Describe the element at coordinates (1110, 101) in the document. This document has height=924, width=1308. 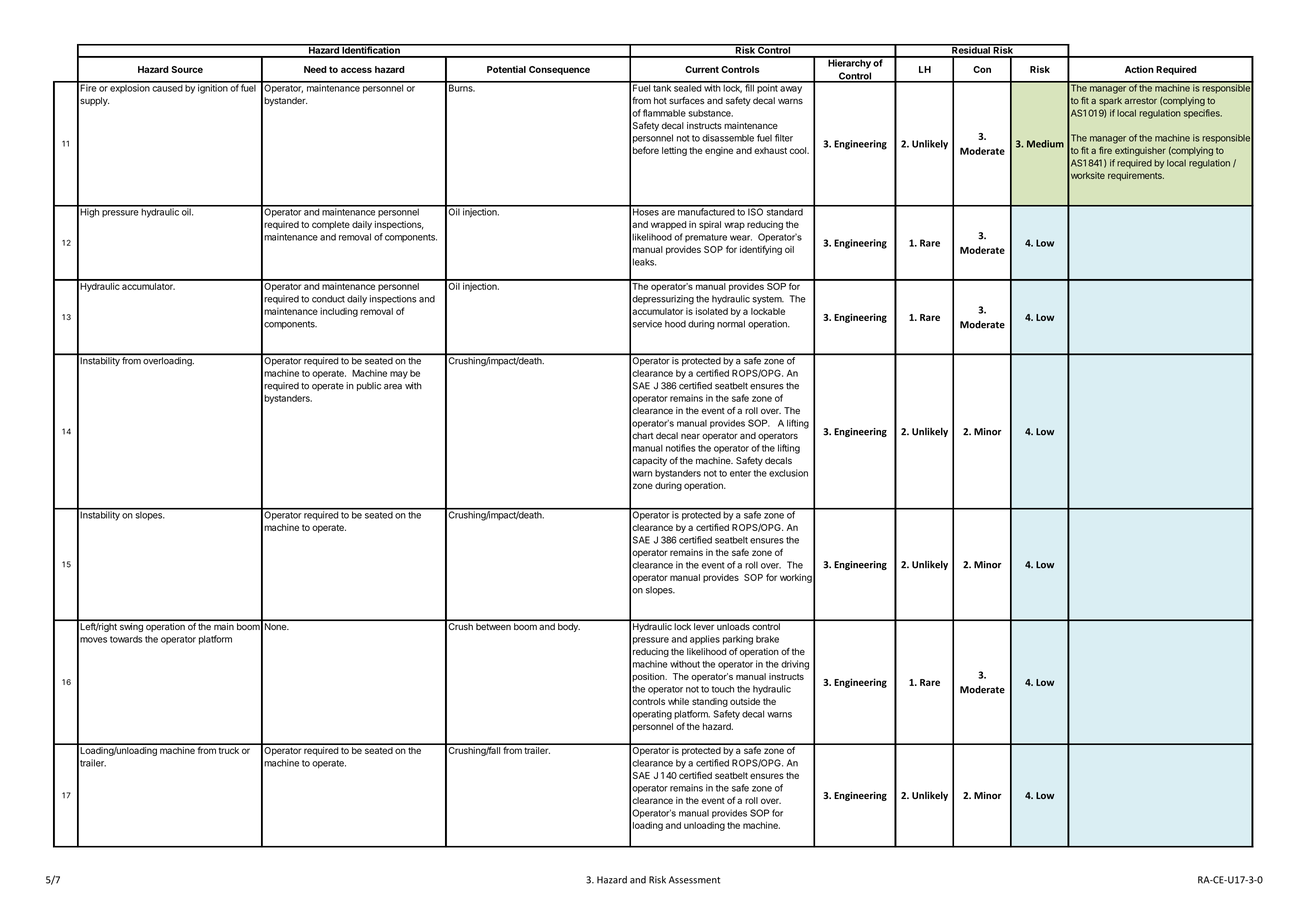
I see `spark` at that location.
